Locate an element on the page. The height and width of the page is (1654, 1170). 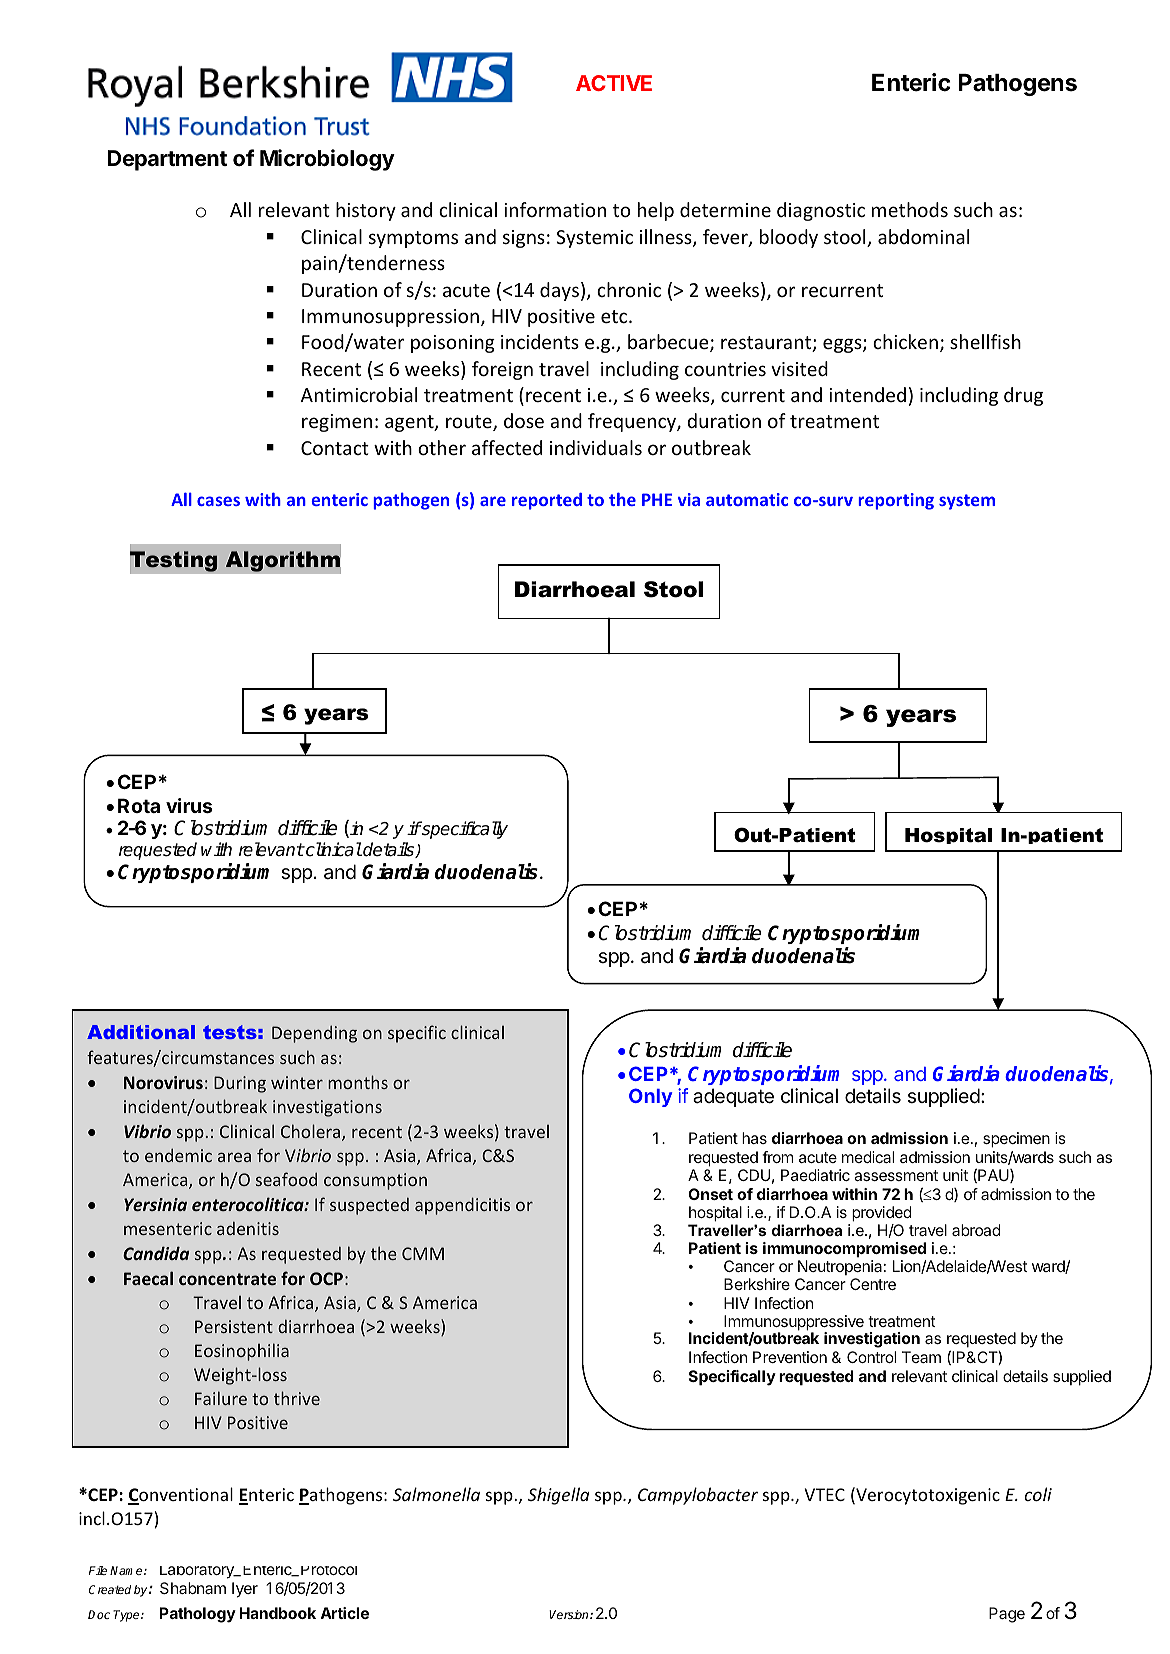
ACTIVE is located at coordinates (614, 83).
